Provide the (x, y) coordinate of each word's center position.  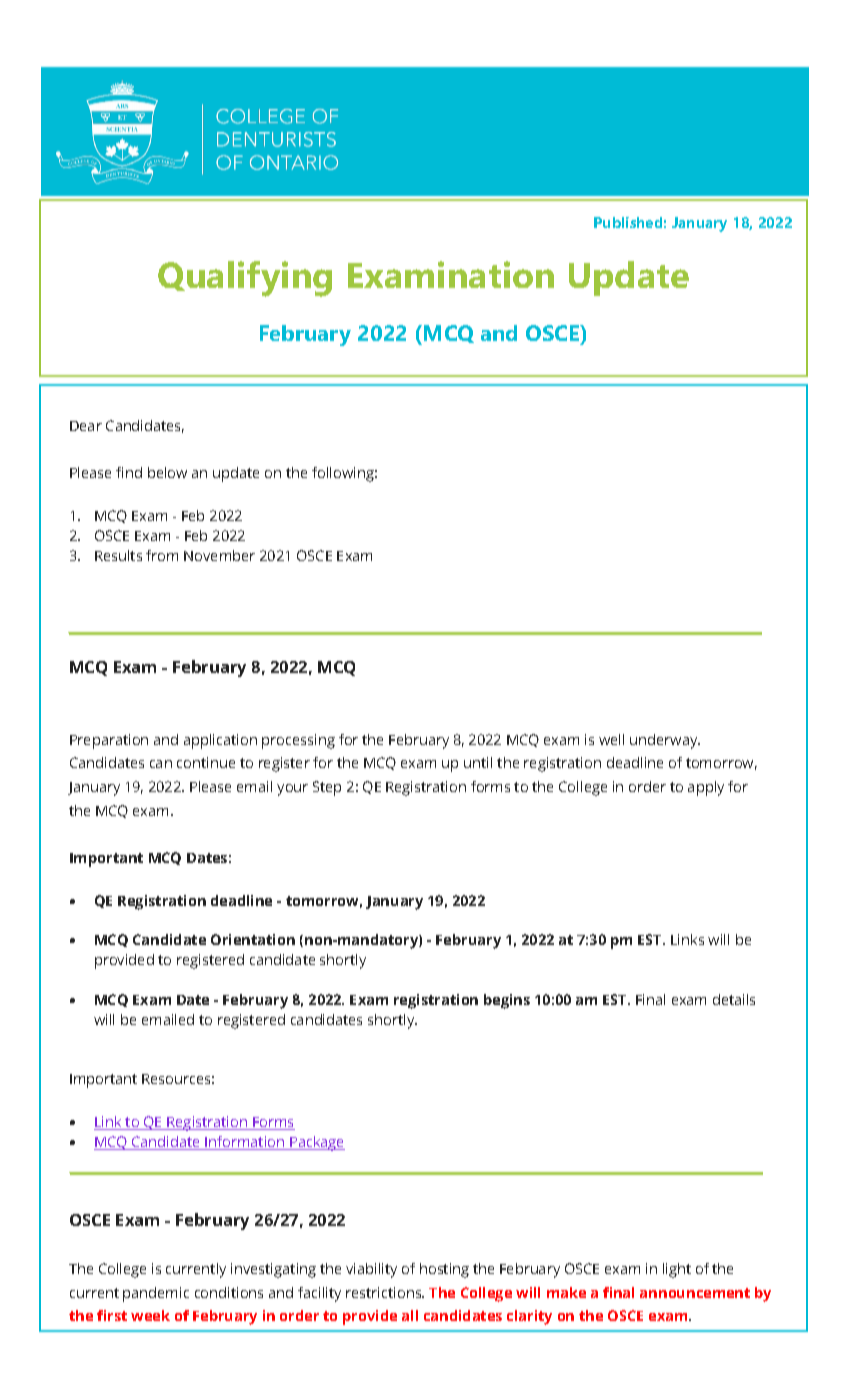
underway (665, 741)
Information (245, 1143)
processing (298, 741)
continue (206, 762)
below (167, 472)
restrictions (385, 1292)
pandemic (156, 1294)
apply (706, 788)
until (478, 762)
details (734, 999)
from (162, 555)
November (219, 555)
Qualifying (245, 279)
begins (507, 1001)
